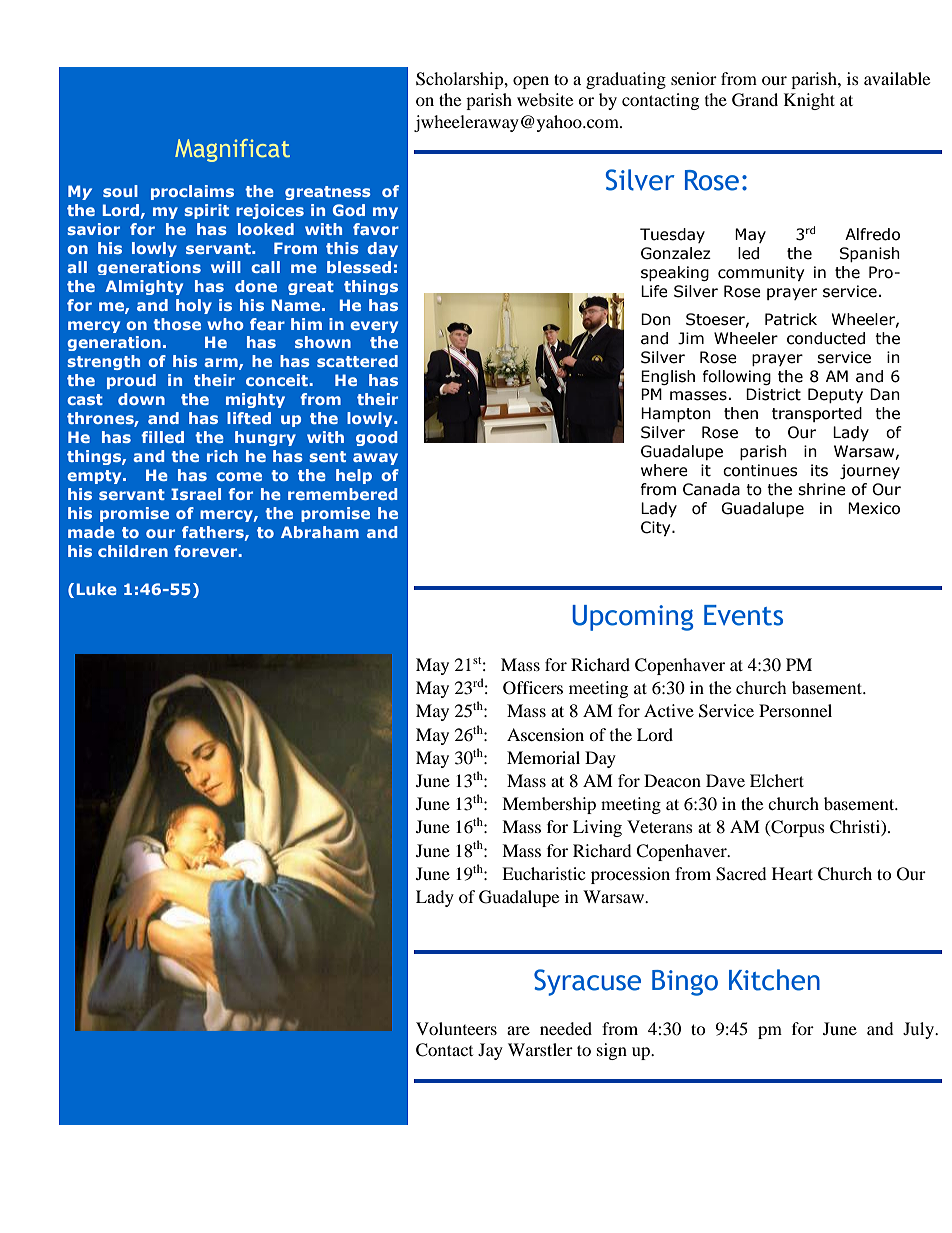 The width and height of the screenshot is (952, 1233). Describe the element at coordinates (456, 1028) in the screenshot. I see `Volunteers` at that location.
